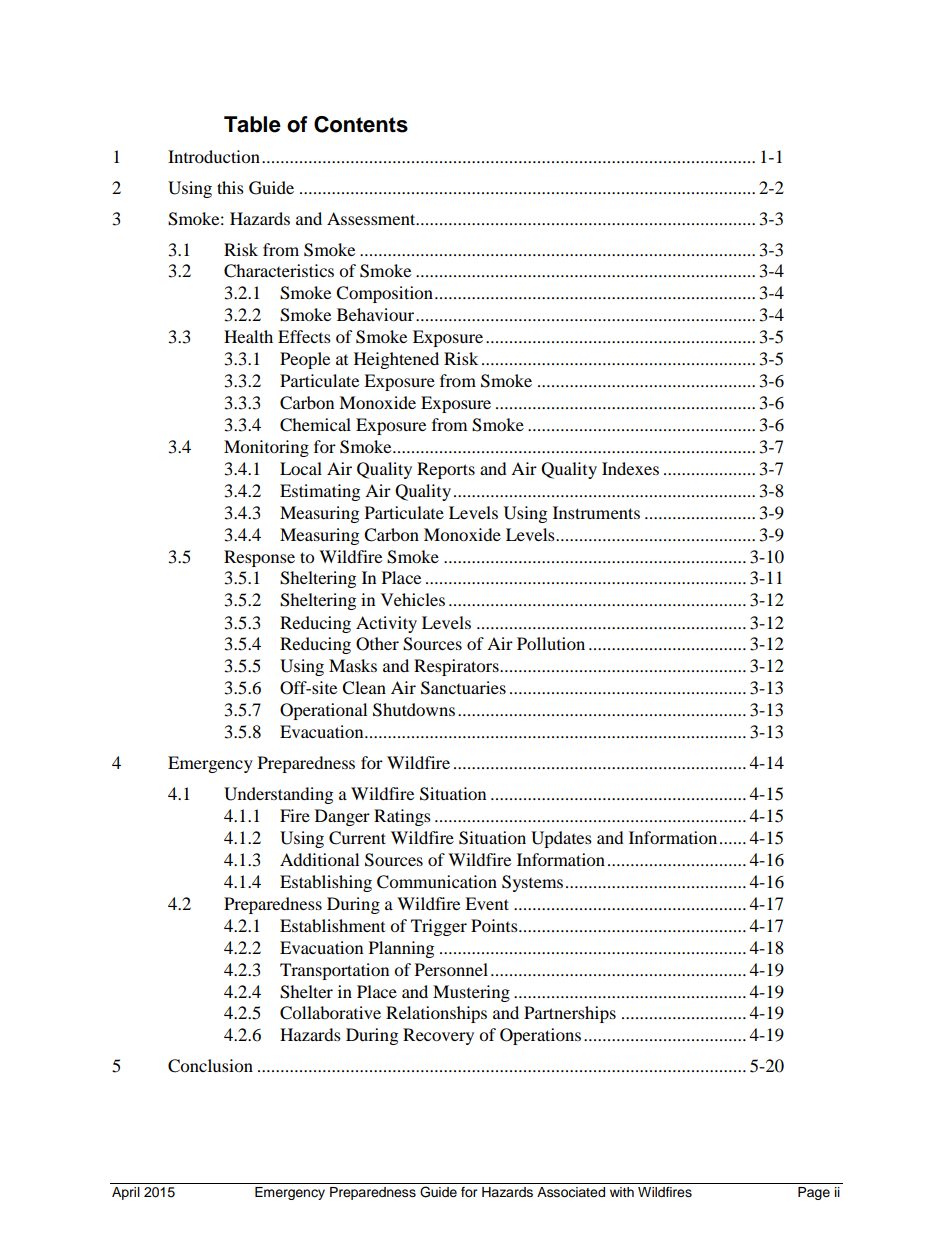  I want to click on Assessment, so click(372, 218).
